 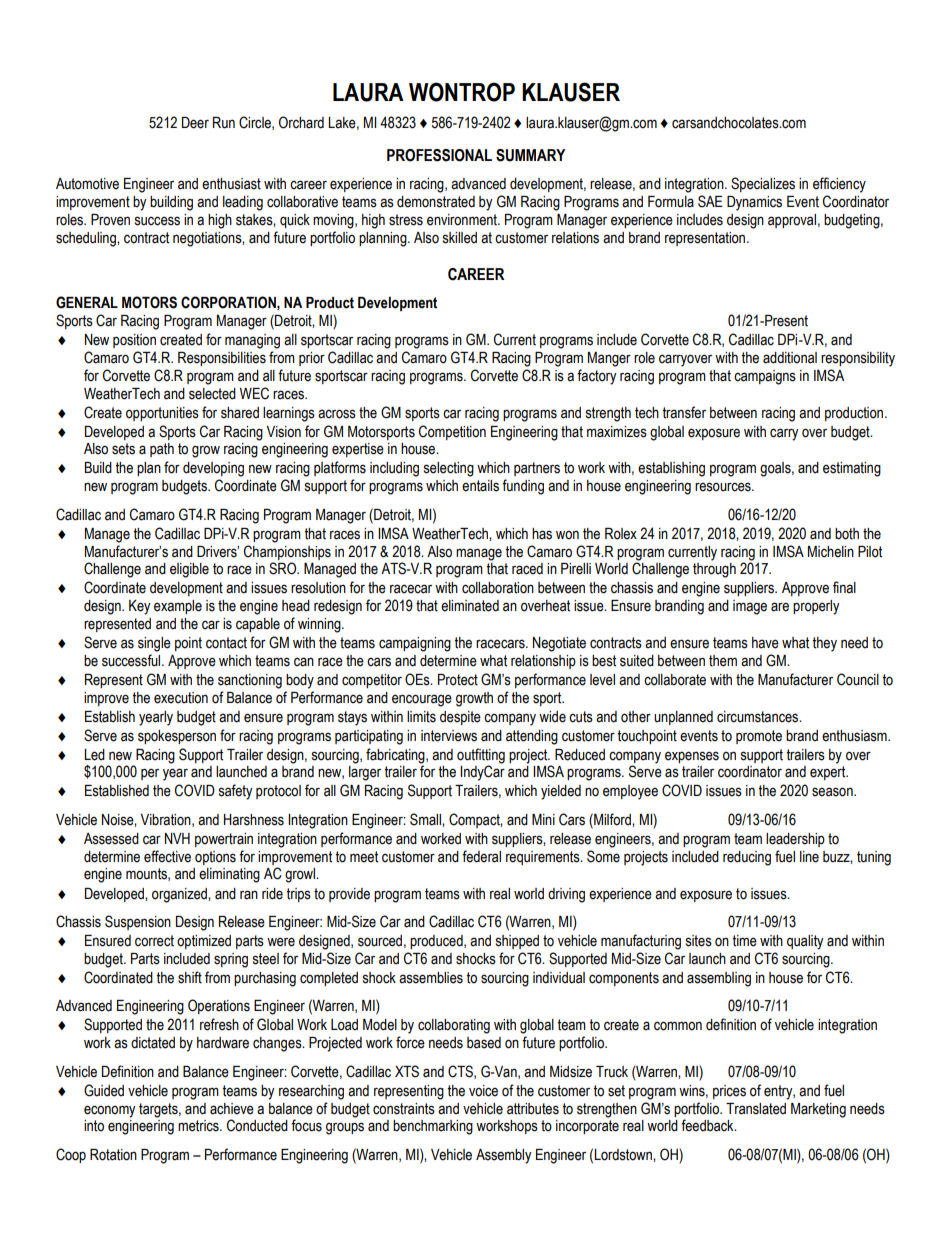 What do you see at coordinates (756, 1109) in the page?
I see `Translated` at bounding box center [756, 1109].
